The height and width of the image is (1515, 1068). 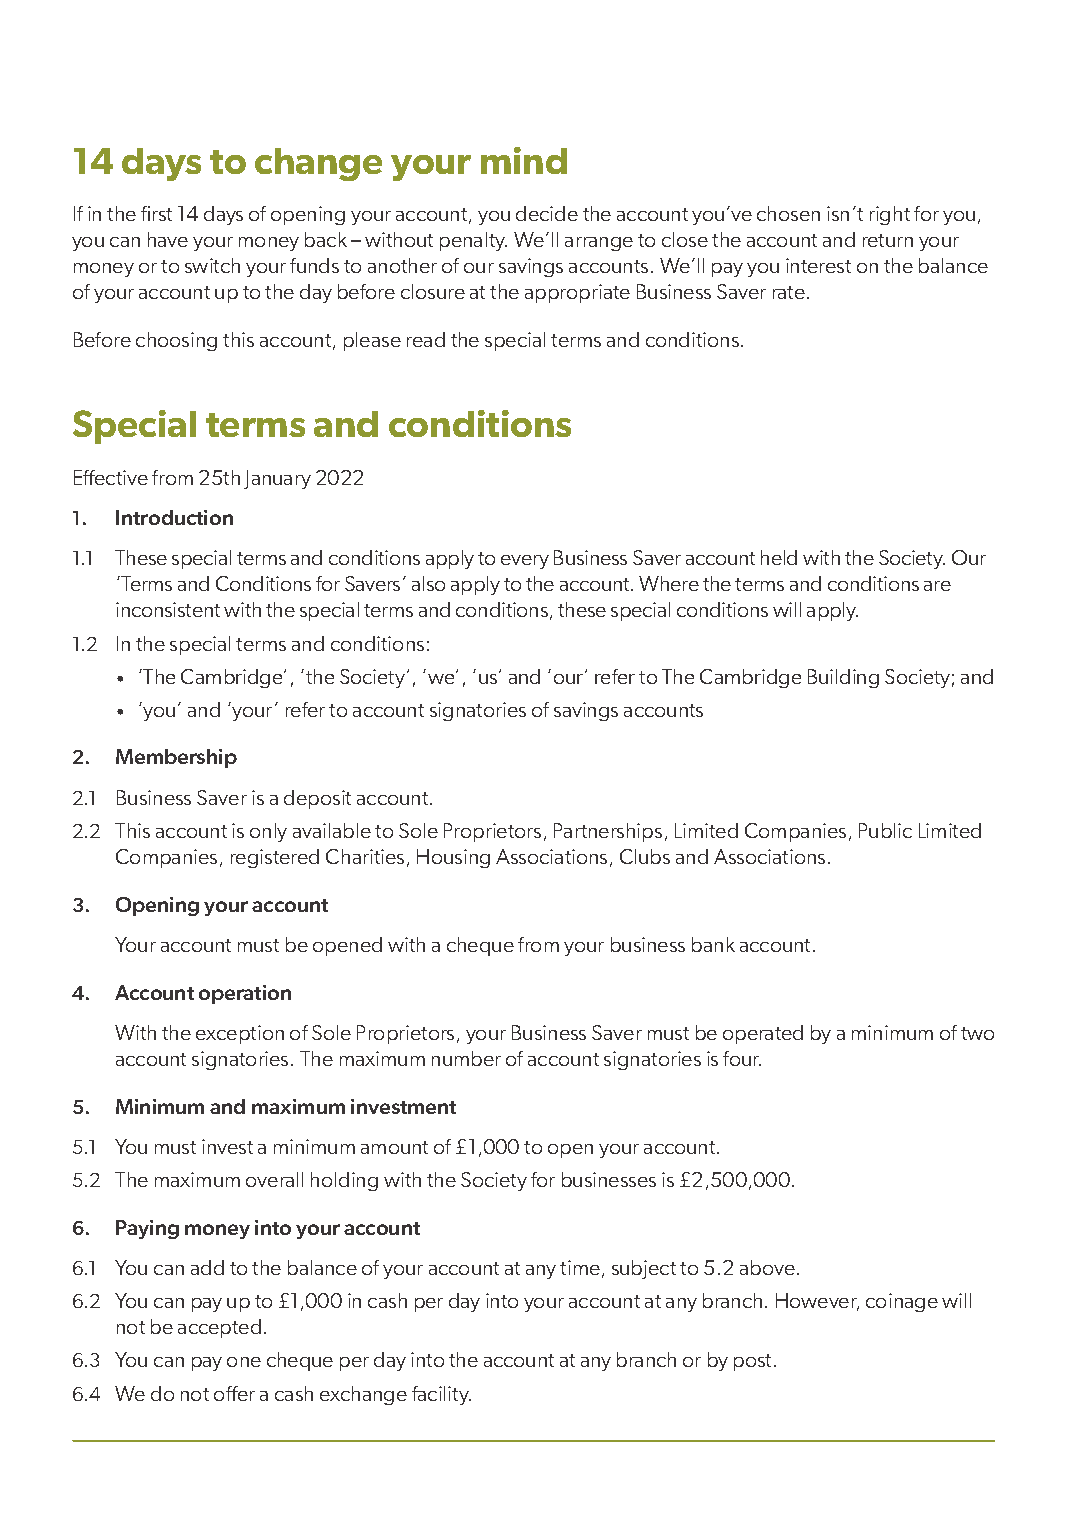 What do you see at coordinates (176, 758) in the image?
I see `Membership` at bounding box center [176, 758].
